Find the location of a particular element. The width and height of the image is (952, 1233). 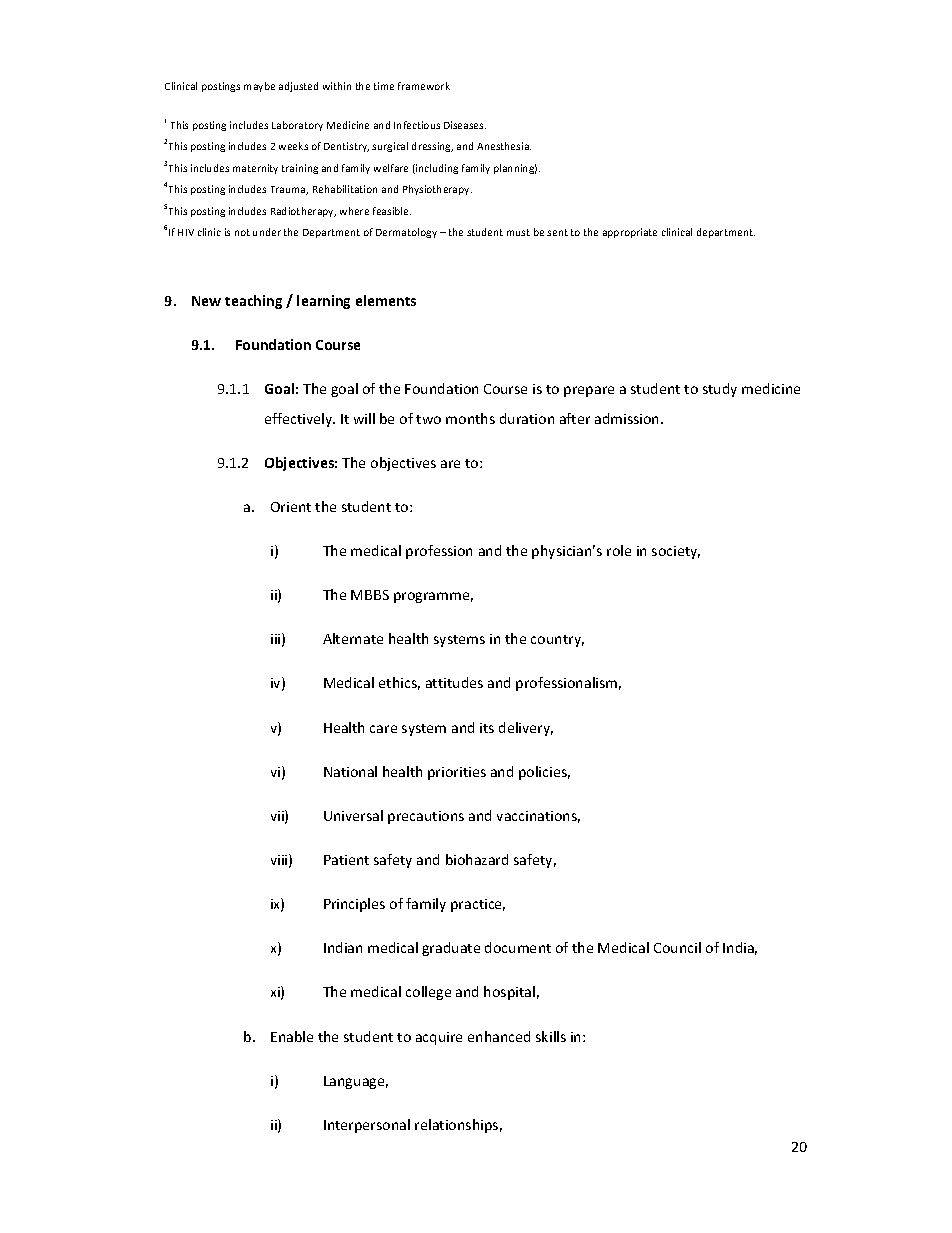

Alternate is located at coordinates (353, 638).
